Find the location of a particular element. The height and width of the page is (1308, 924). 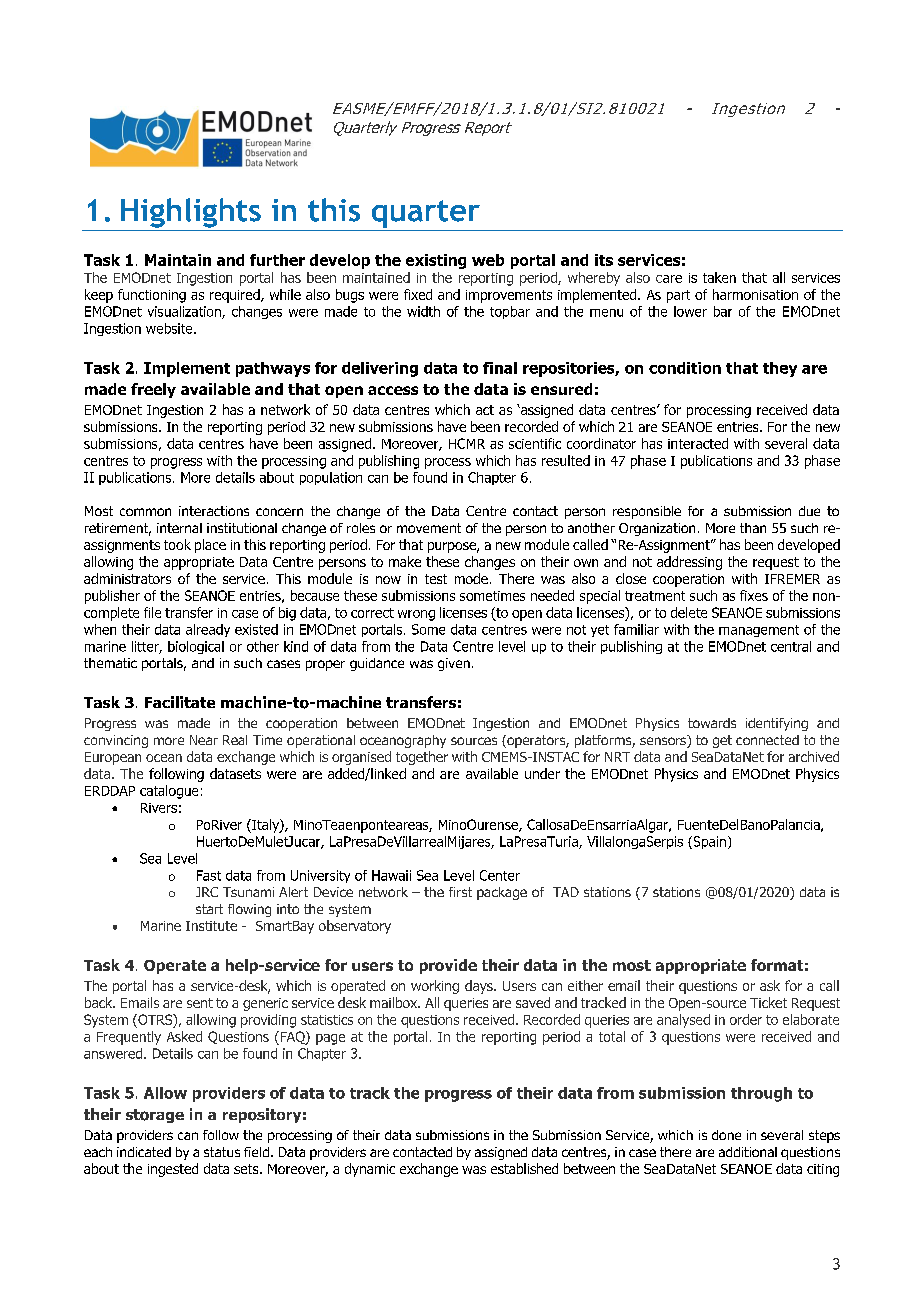

established is located at coordinates (524, 1168).
